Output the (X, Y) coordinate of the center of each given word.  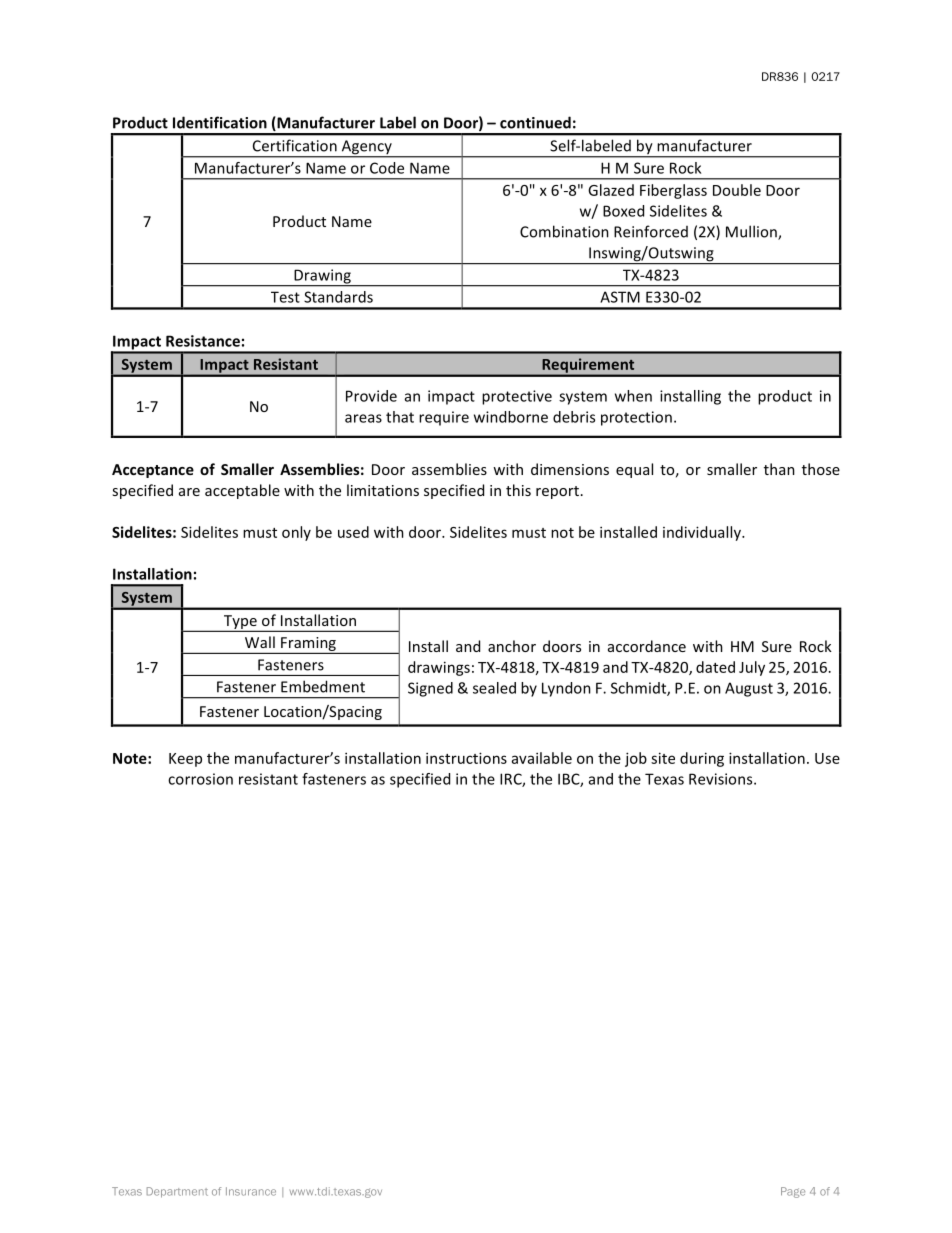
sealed (494, 688)
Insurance (251, 1191)
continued (535, 122)
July (752, 668)
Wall (260, 642)
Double (737, 190)
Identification (220, 122)
